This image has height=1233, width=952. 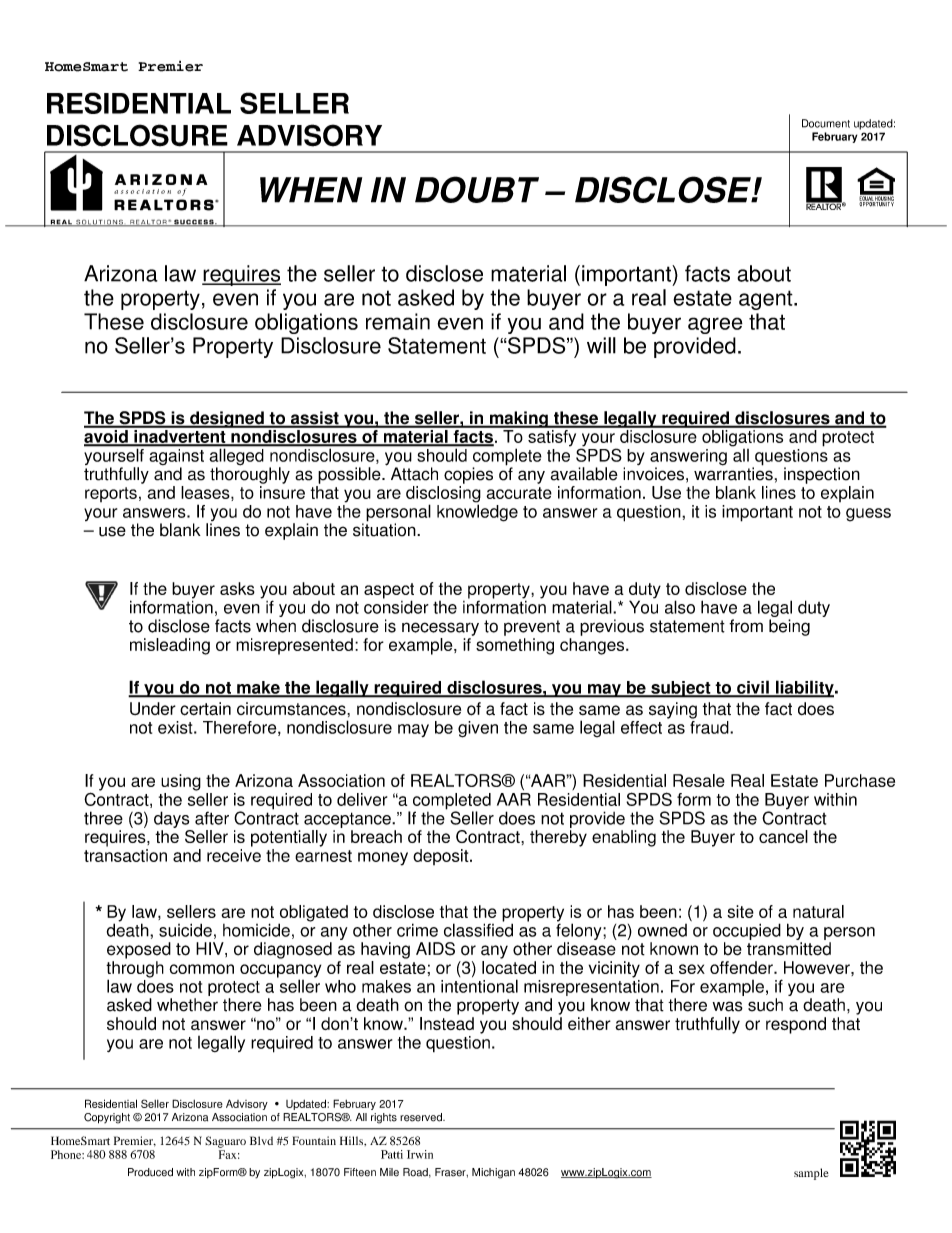 What do you see at coordinates (477, 189) in the image?
I see `DOUBT` at bounding box center [477, 189].
